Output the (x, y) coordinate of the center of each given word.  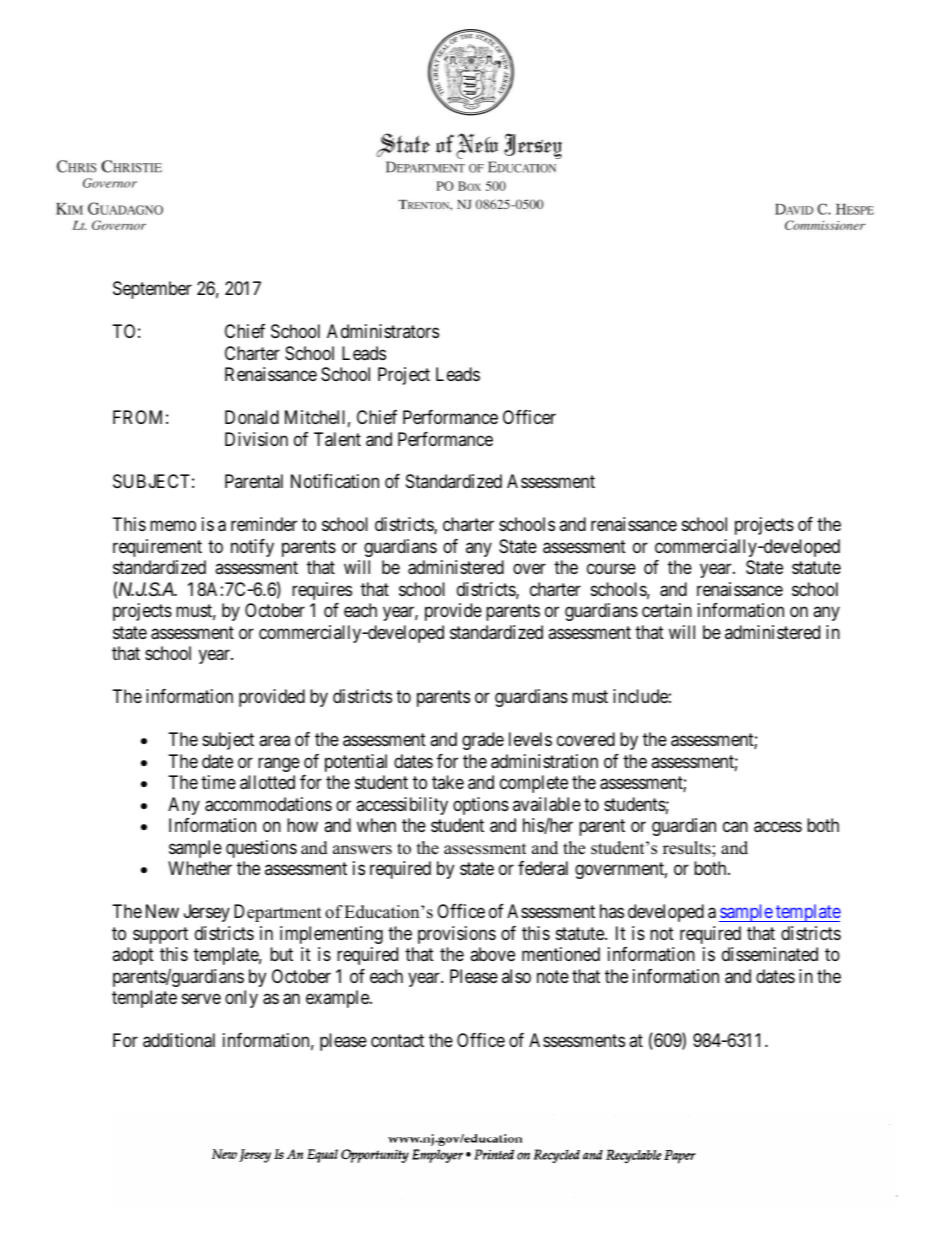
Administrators (383, 331)
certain (667, 610)
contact (397, 1041)
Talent (337, 439)
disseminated (770, 954)
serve (201, 999)
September (152, 290)
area (274, 741)
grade (483, 741)
